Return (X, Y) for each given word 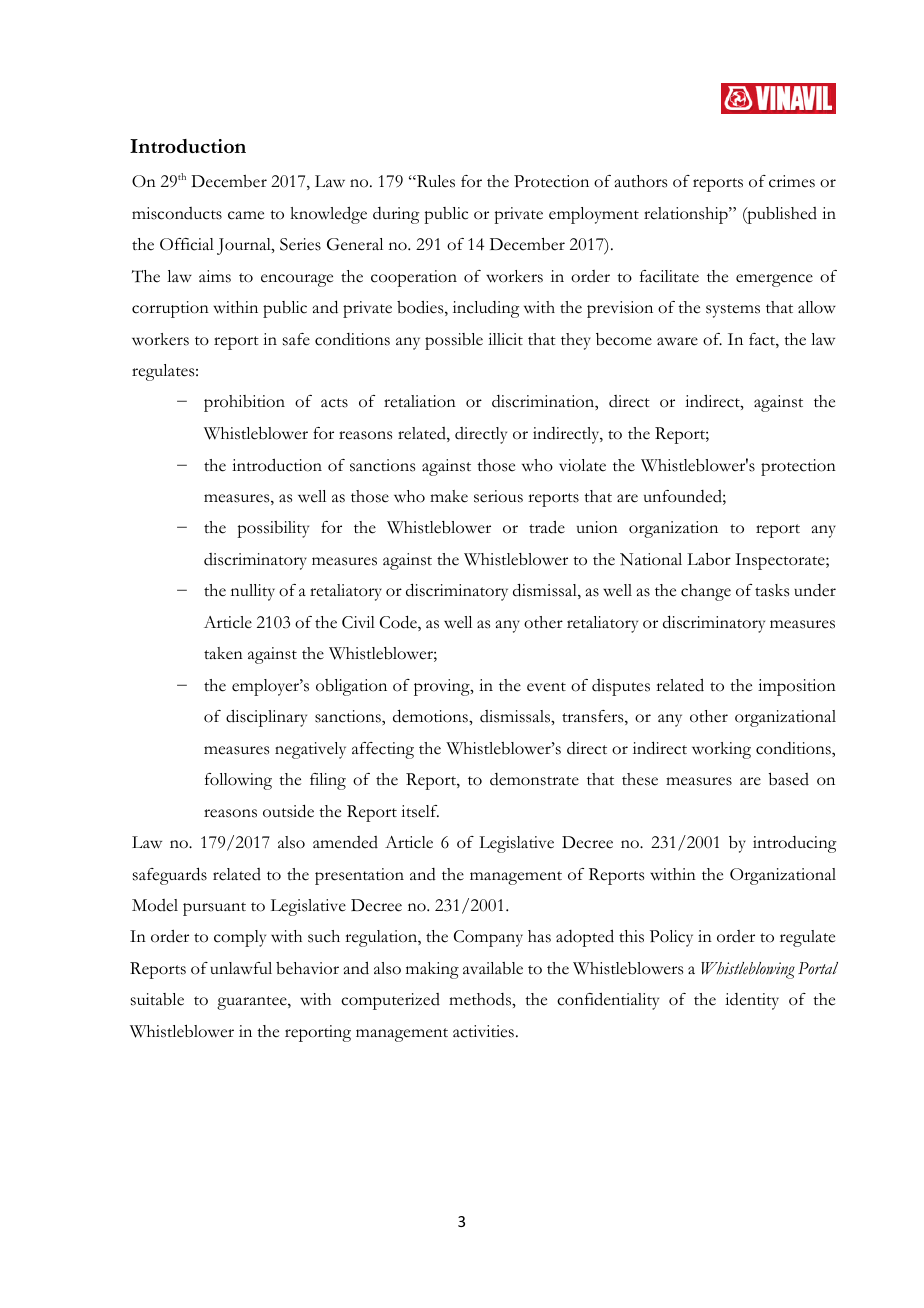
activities (483, 1031)
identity (752, 1001)
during (396, 215)
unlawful (241, 968)
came (246, 215)
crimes (792, 181)
